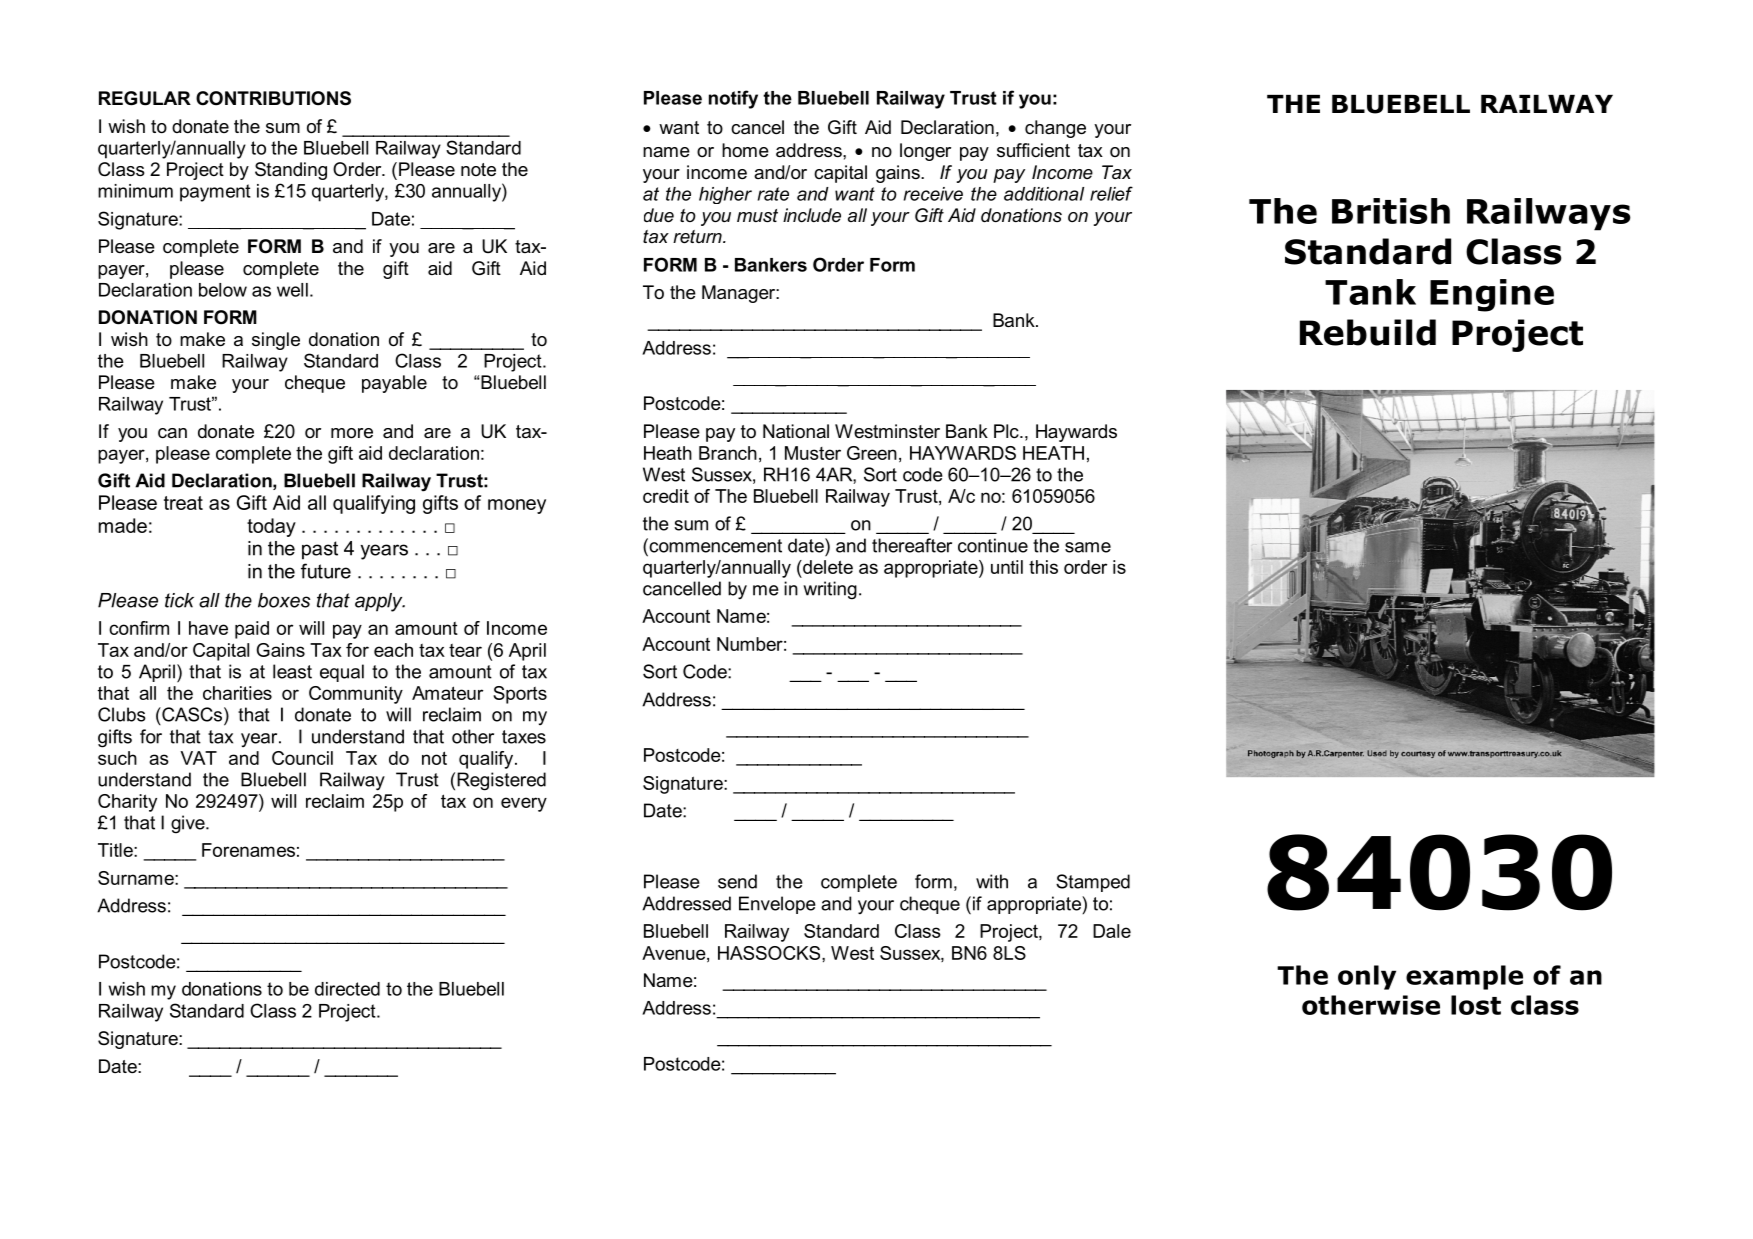  Describe the element at coordinates (320, 550) in the page. I see `past` at that location.
